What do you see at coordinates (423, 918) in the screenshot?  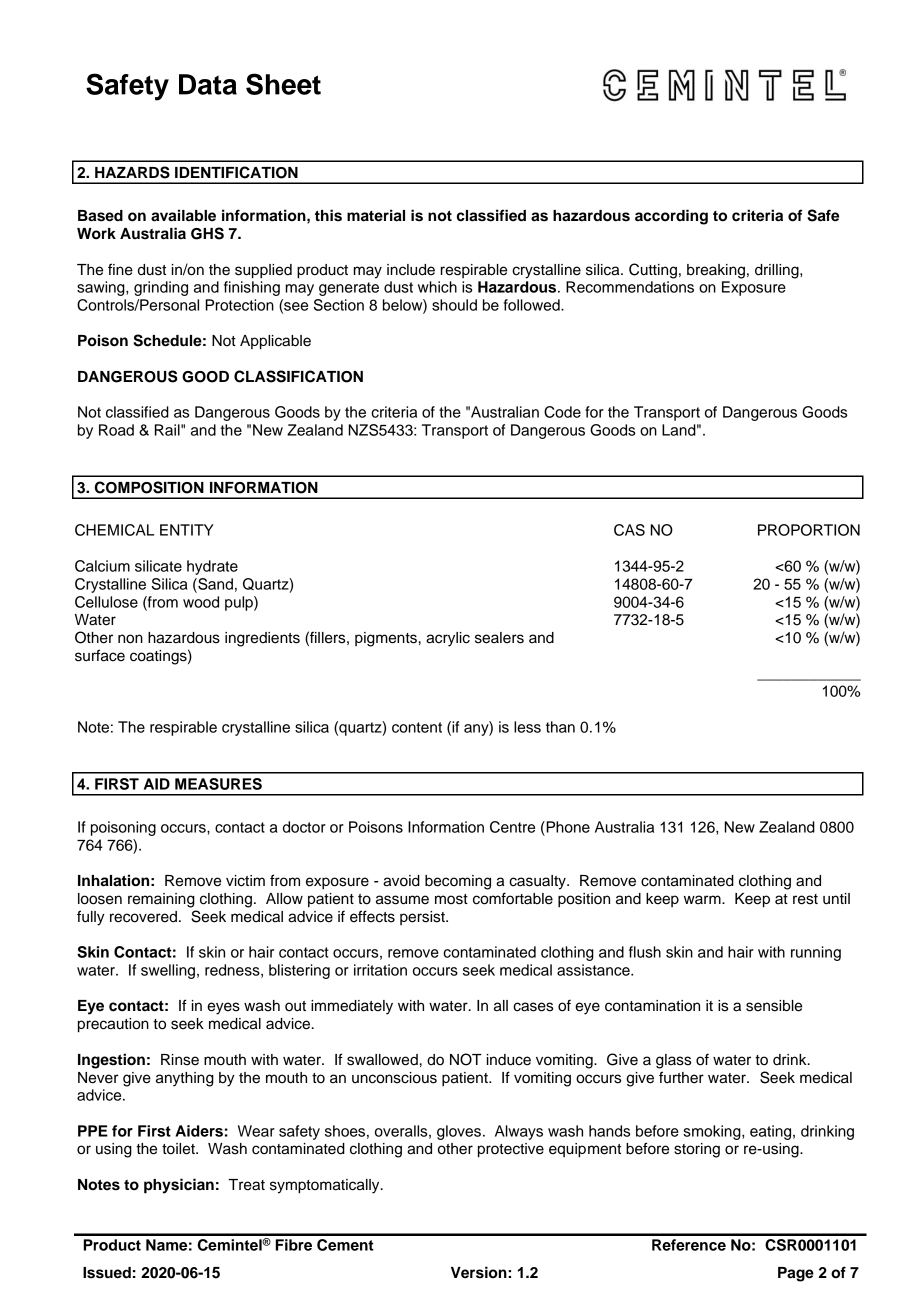 I see `persist` at bounding box center [423, 918].
